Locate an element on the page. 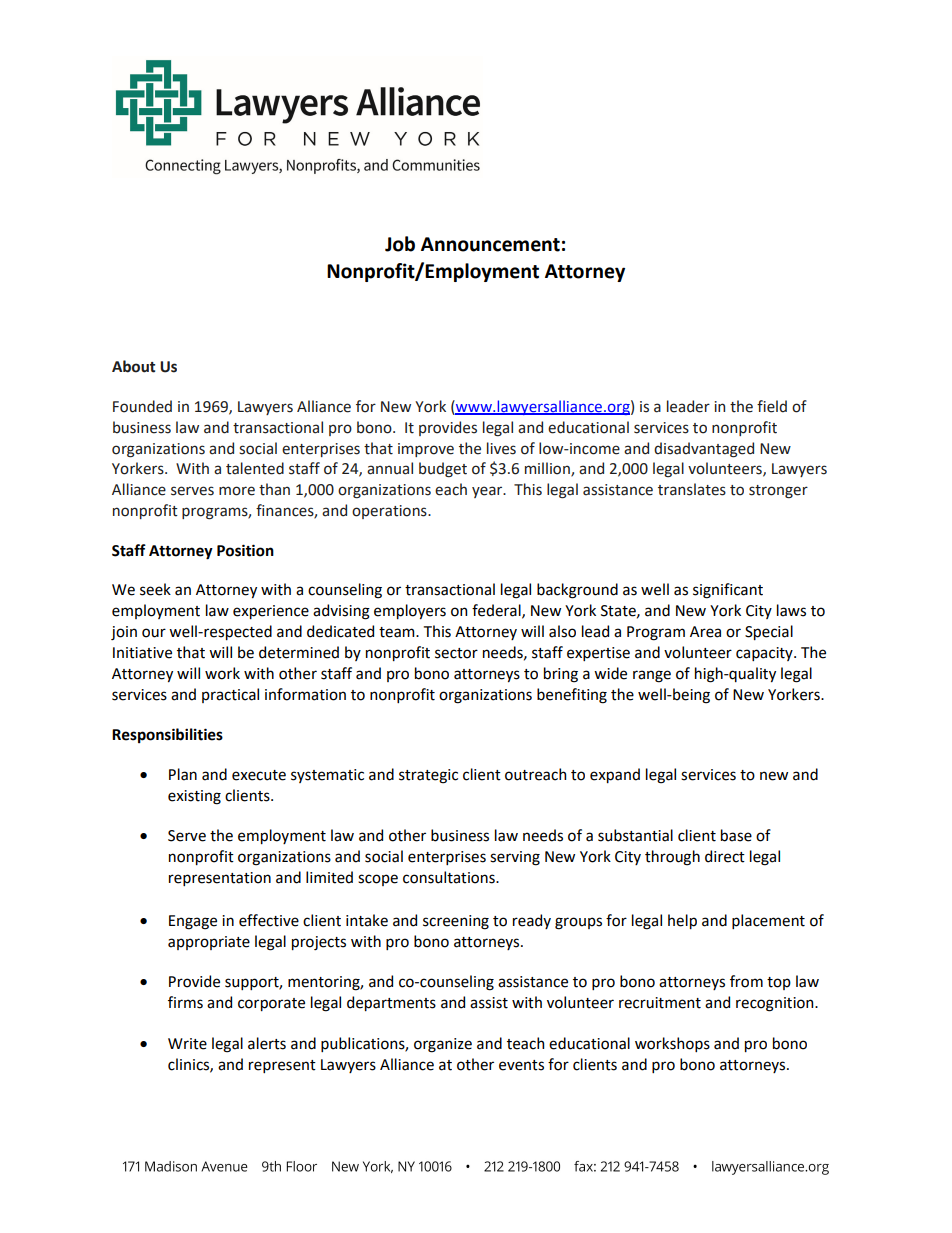 The height and width of the image is (1233, 952). Announcement is located at coordinates (490, 244).
